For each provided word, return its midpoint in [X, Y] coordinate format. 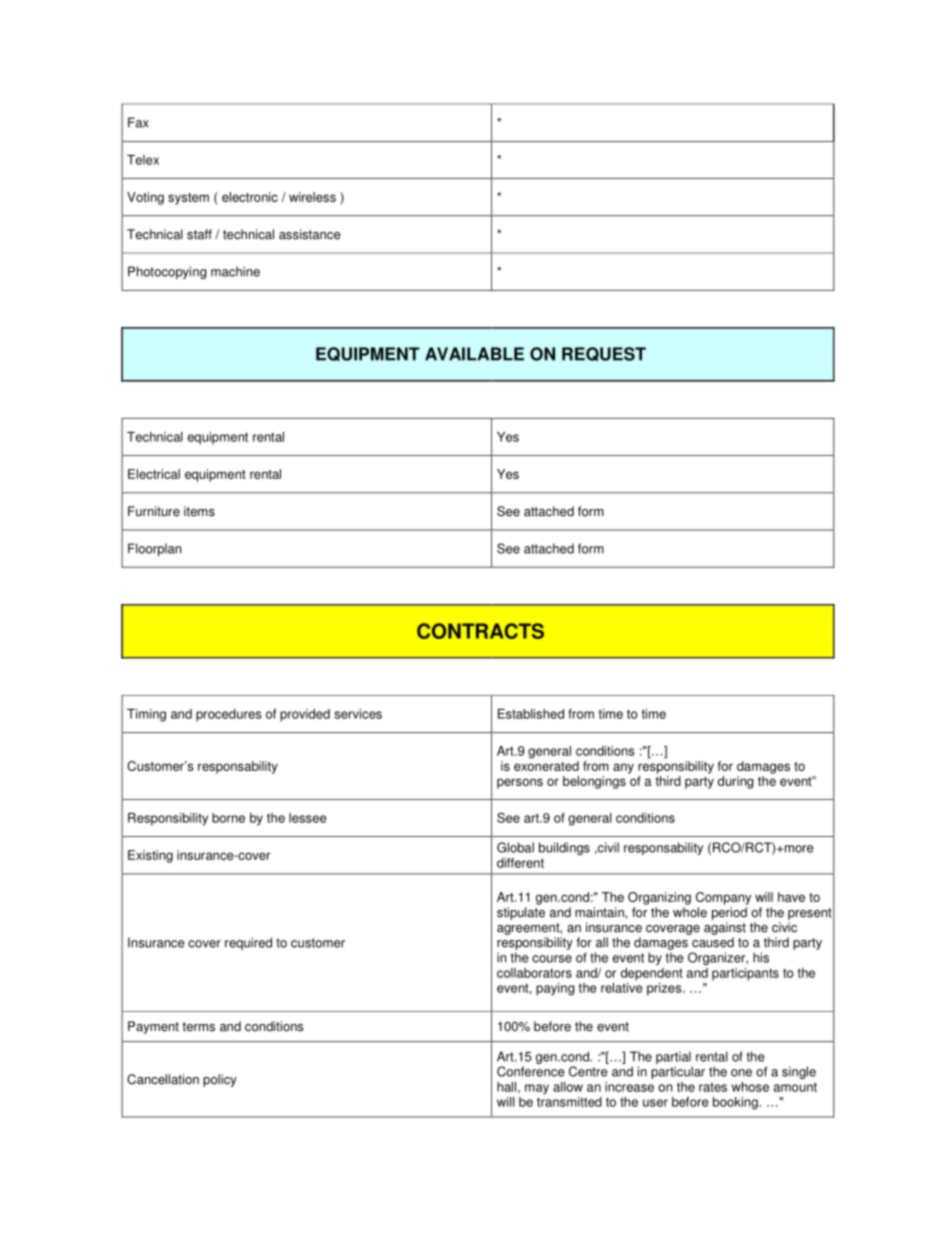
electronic [250, 197]
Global [515, 847]
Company [723, 898]
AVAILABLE [474, 354]
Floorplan [154, 549]
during [735, 782]
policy [220, 1080]
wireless [312, 197]
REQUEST [604, 354]
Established [531, 714]
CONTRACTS [480, 631]
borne [228, 818]
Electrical [154, 474]
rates [713, 1087]
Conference [531, 1071]
